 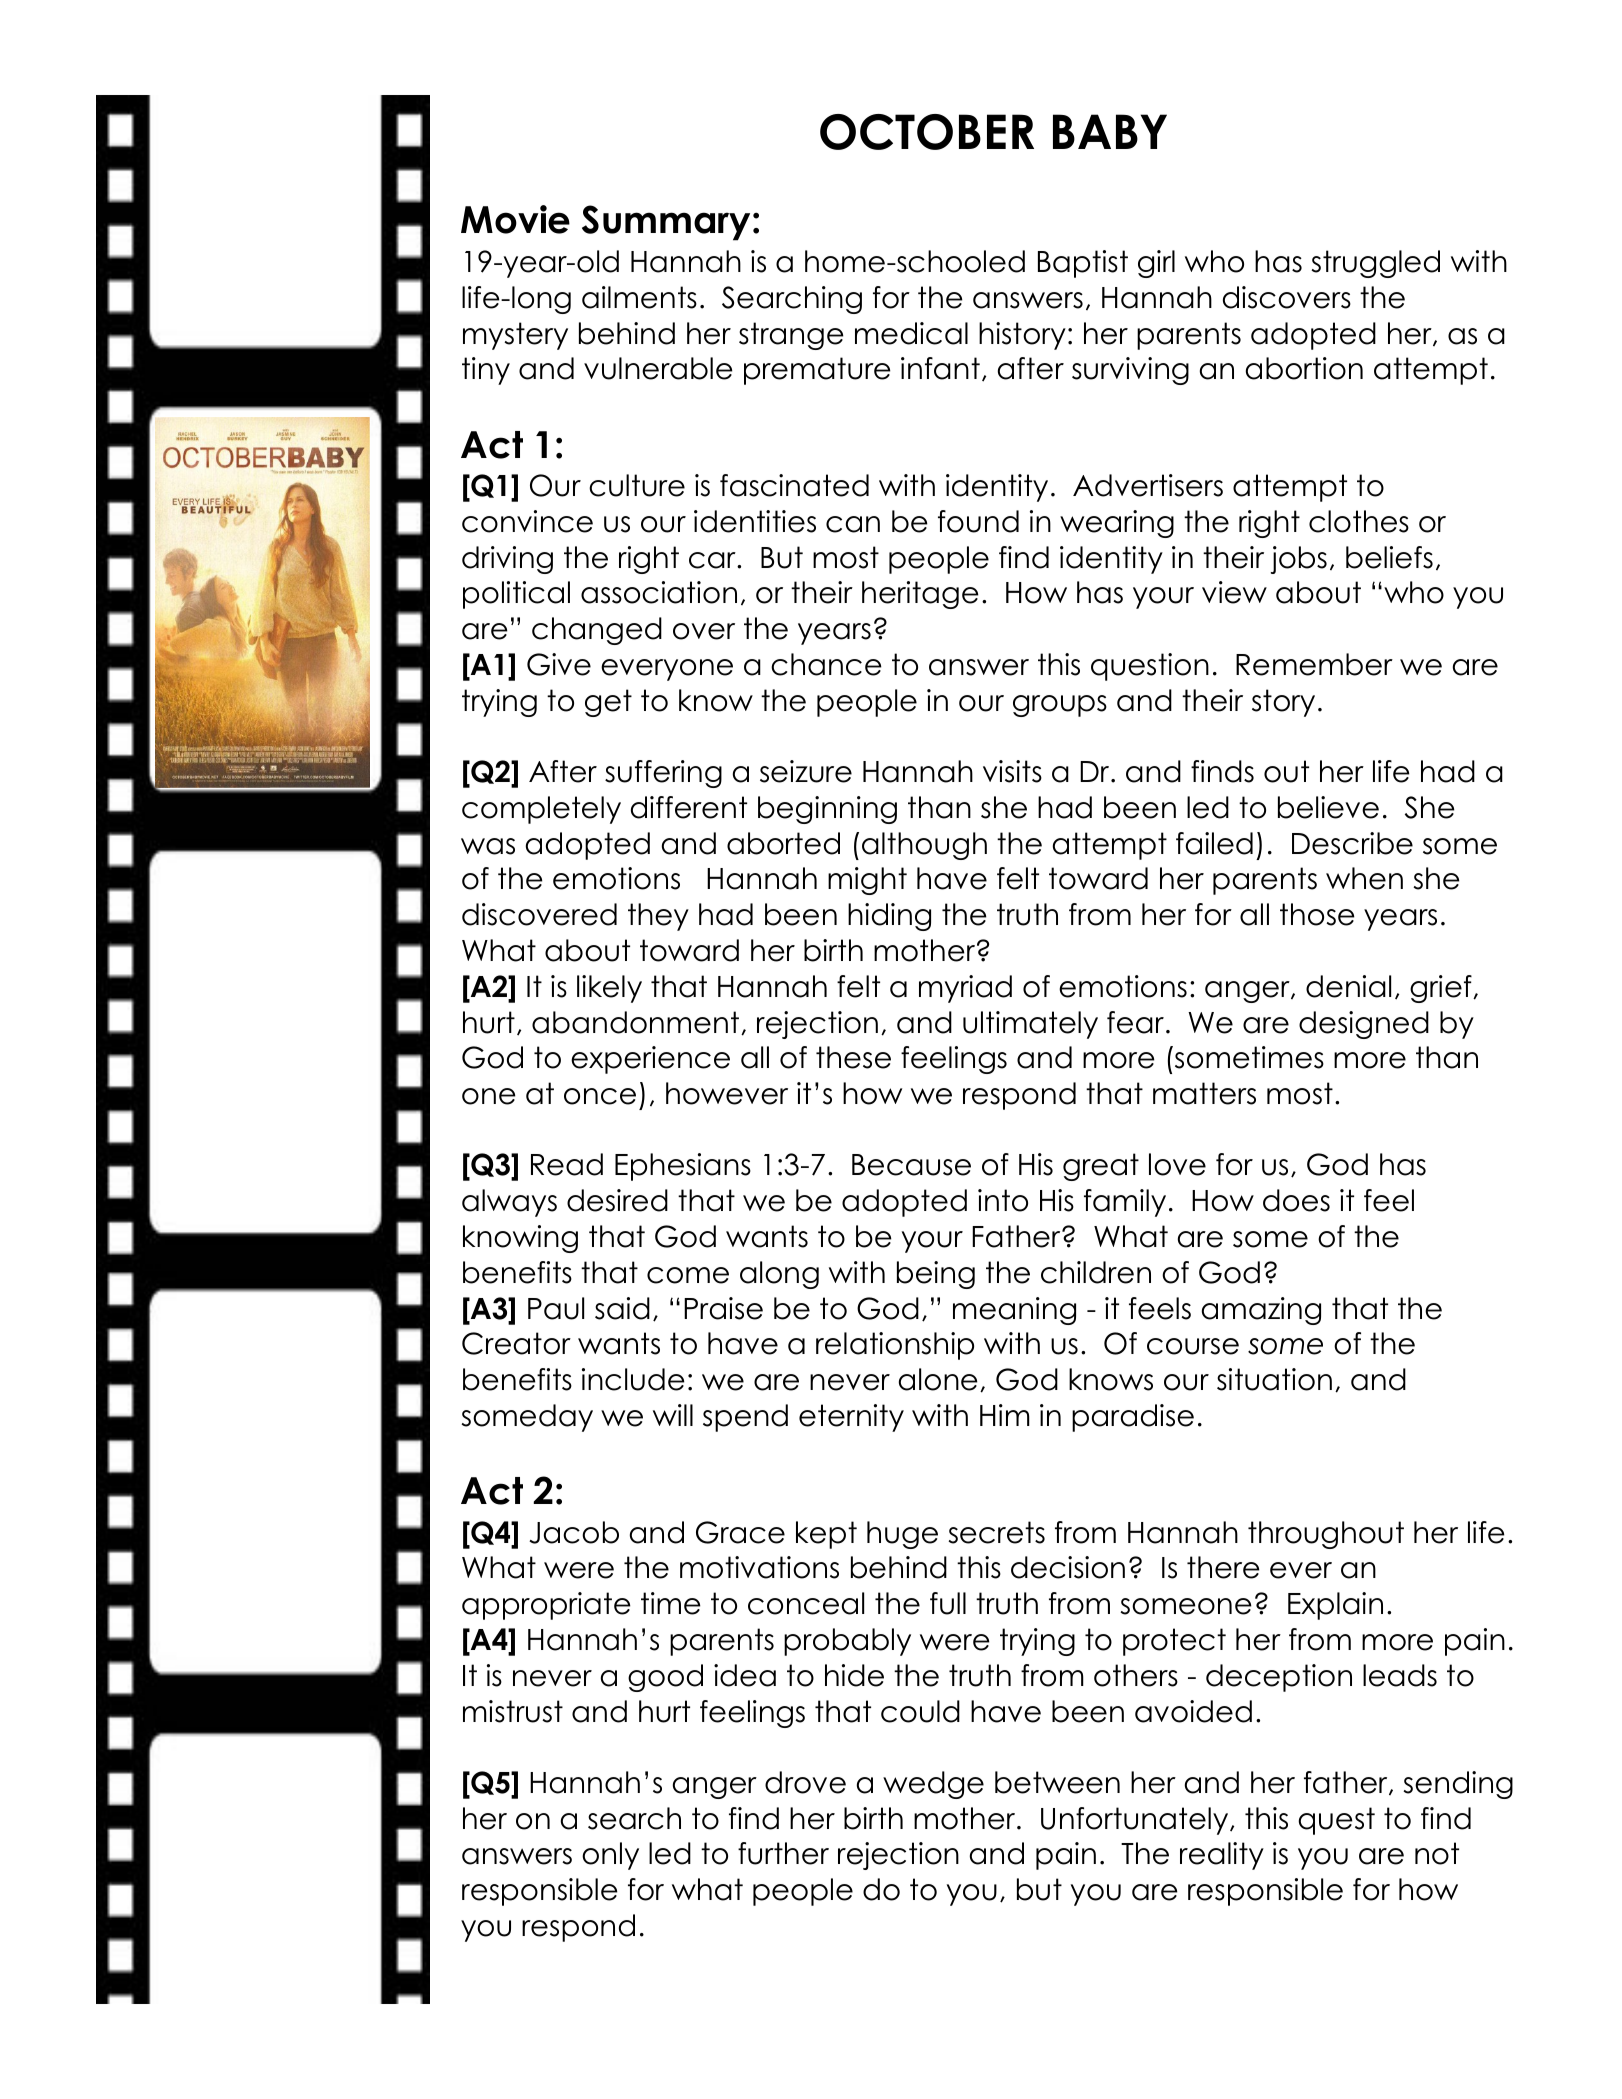 I want to click on Remember, so click(x=1314, y=664).
